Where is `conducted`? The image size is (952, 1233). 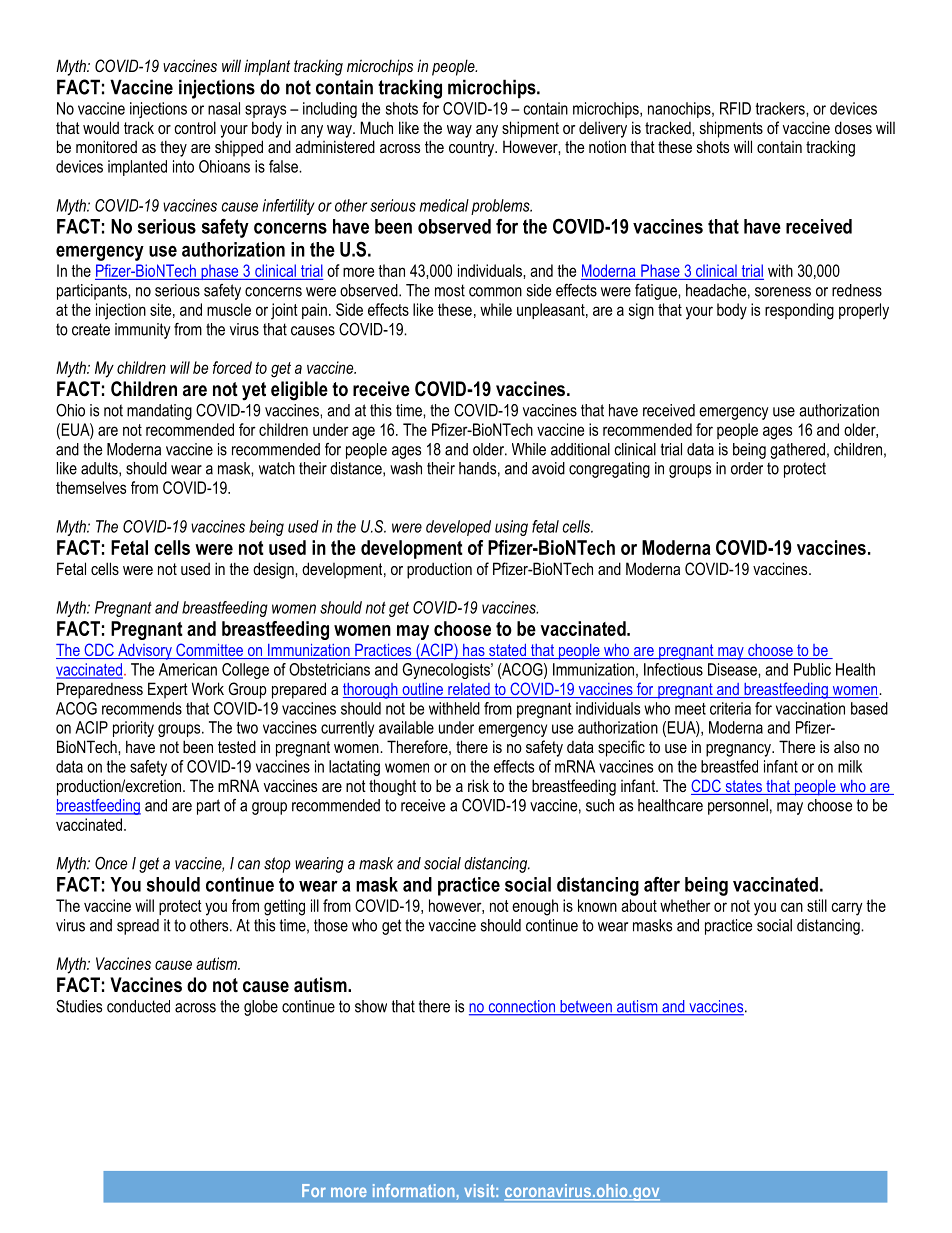
conducted is located at coordinates (138, 1006).
